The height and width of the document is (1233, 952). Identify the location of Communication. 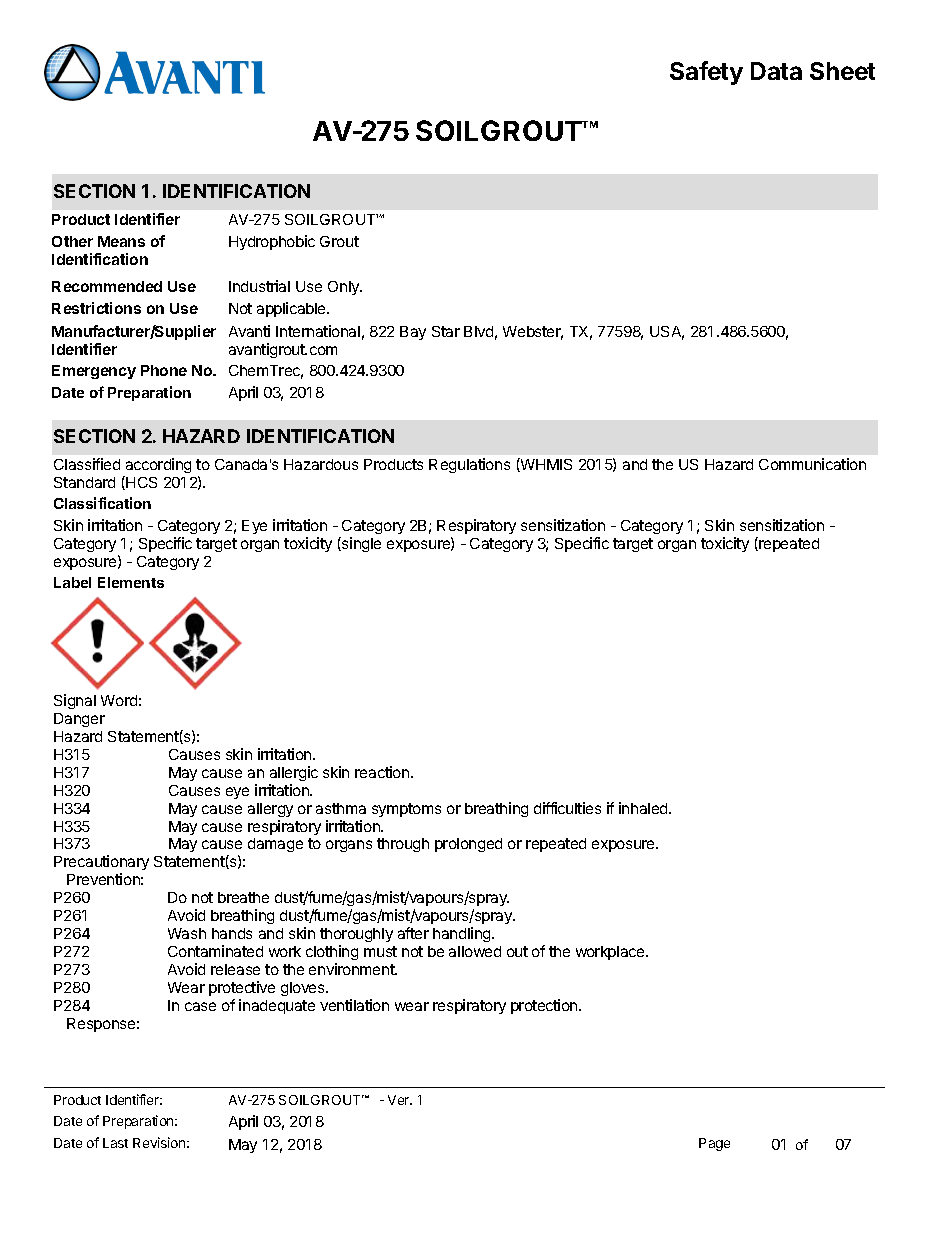
(812, 464).
